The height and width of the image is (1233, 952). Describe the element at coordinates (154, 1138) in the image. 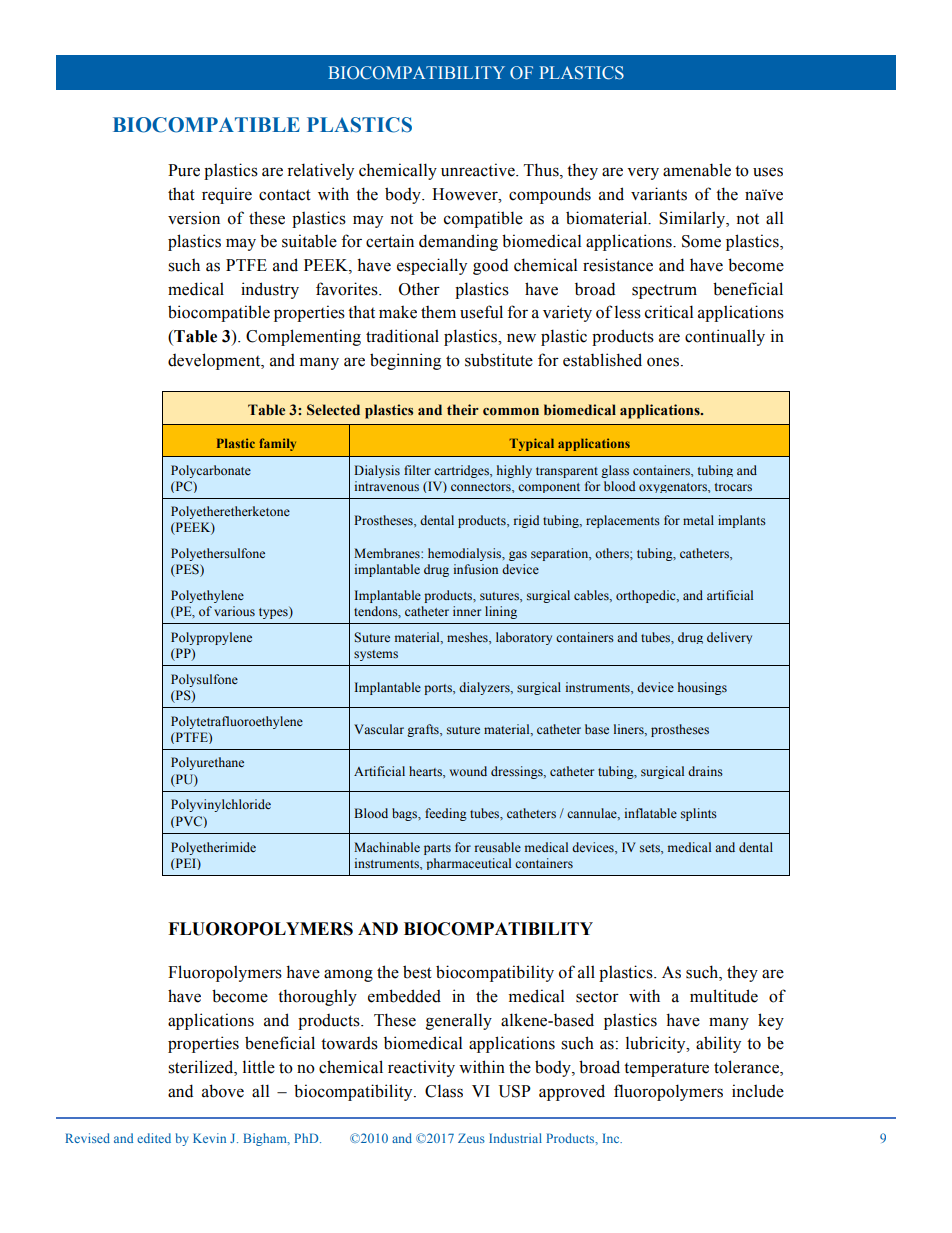

I see `edited` at that location.
